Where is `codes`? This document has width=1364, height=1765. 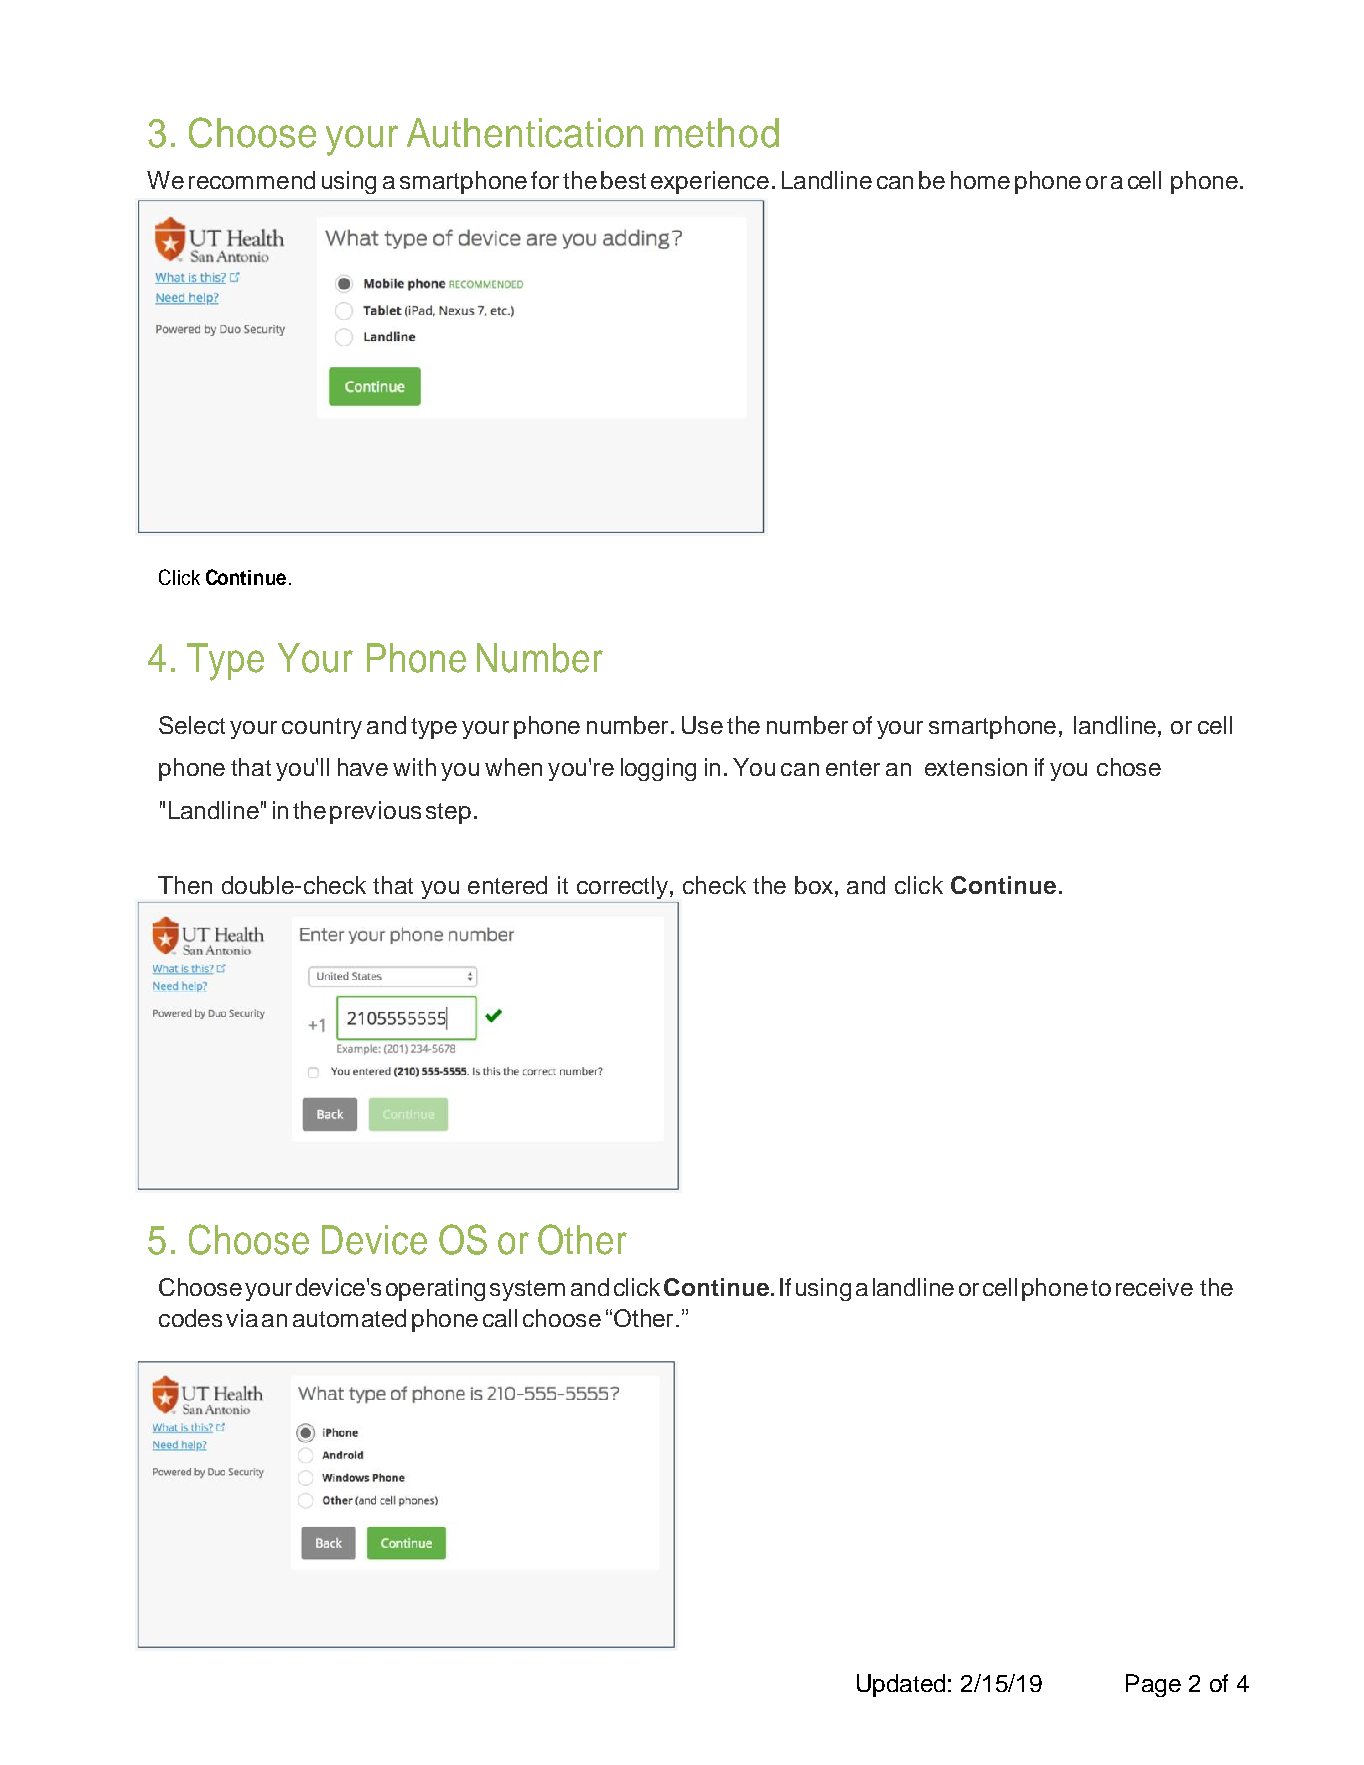
codes is located at coordinates (190, 1318).
